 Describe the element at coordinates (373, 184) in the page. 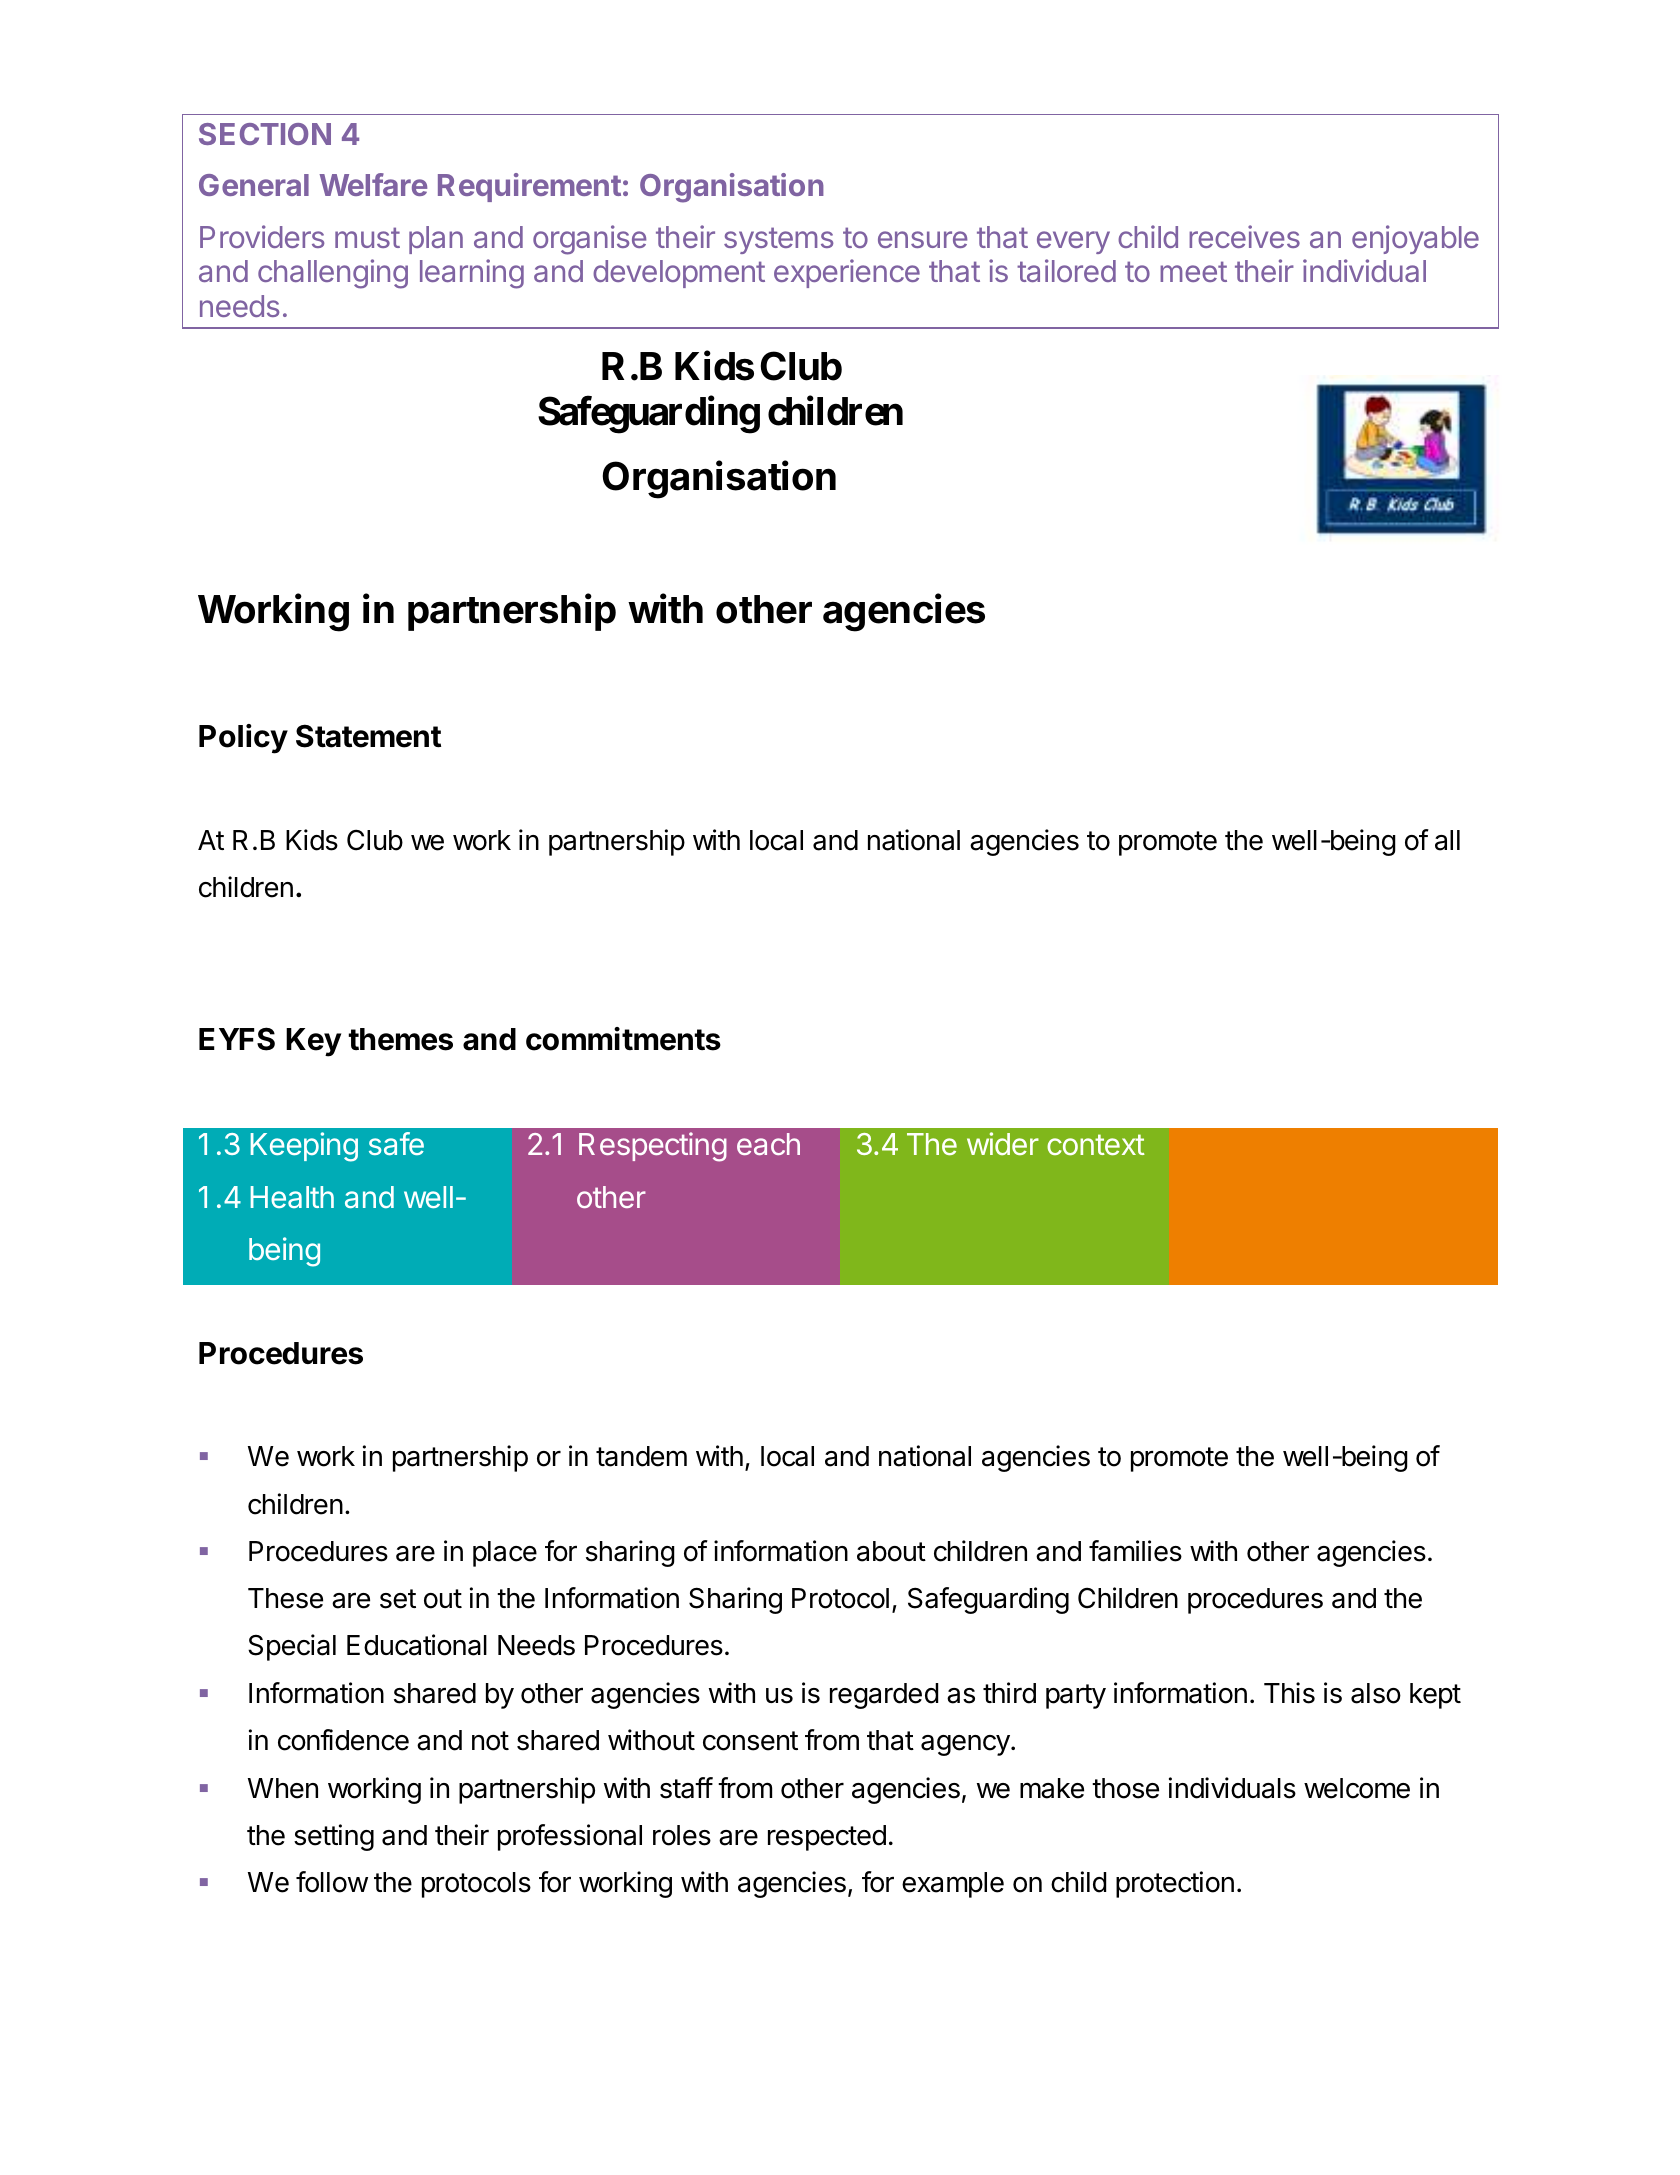

I see `Welfare` at that location.
